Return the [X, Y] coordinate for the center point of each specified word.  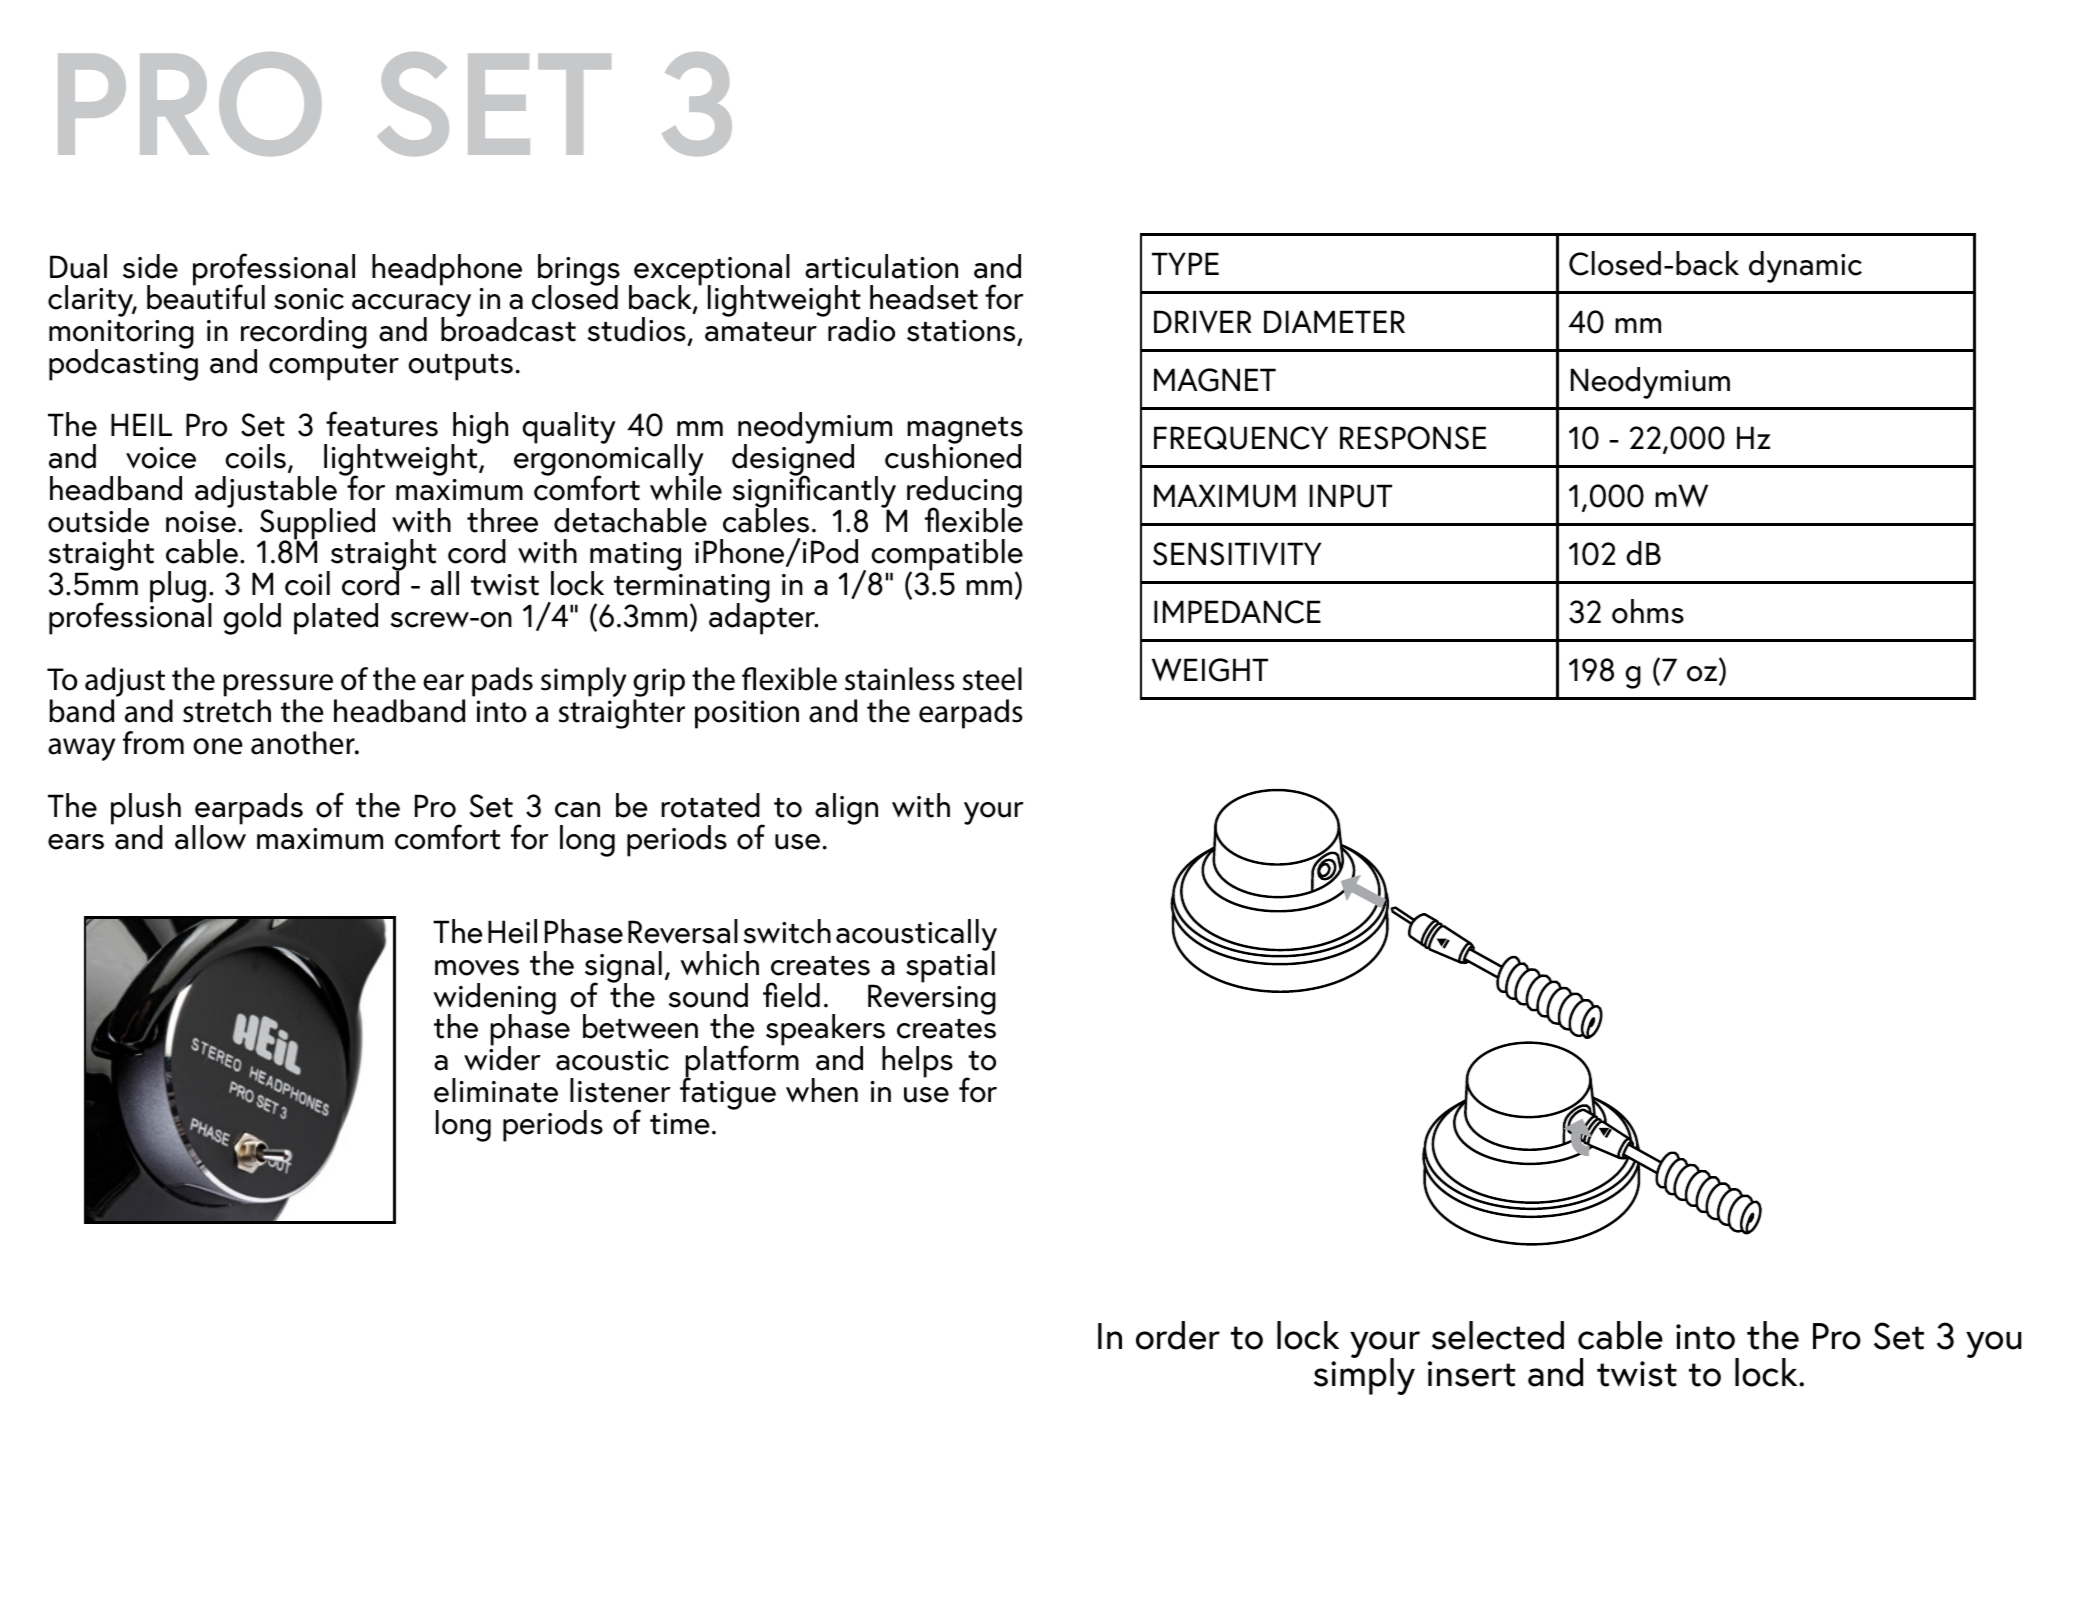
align [846, 809]
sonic [309, 299]
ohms [1648, 611]
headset [924, 297]
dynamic [1805, 267]
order [1178, 1335]
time [680, 1124]
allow [210, 836]
